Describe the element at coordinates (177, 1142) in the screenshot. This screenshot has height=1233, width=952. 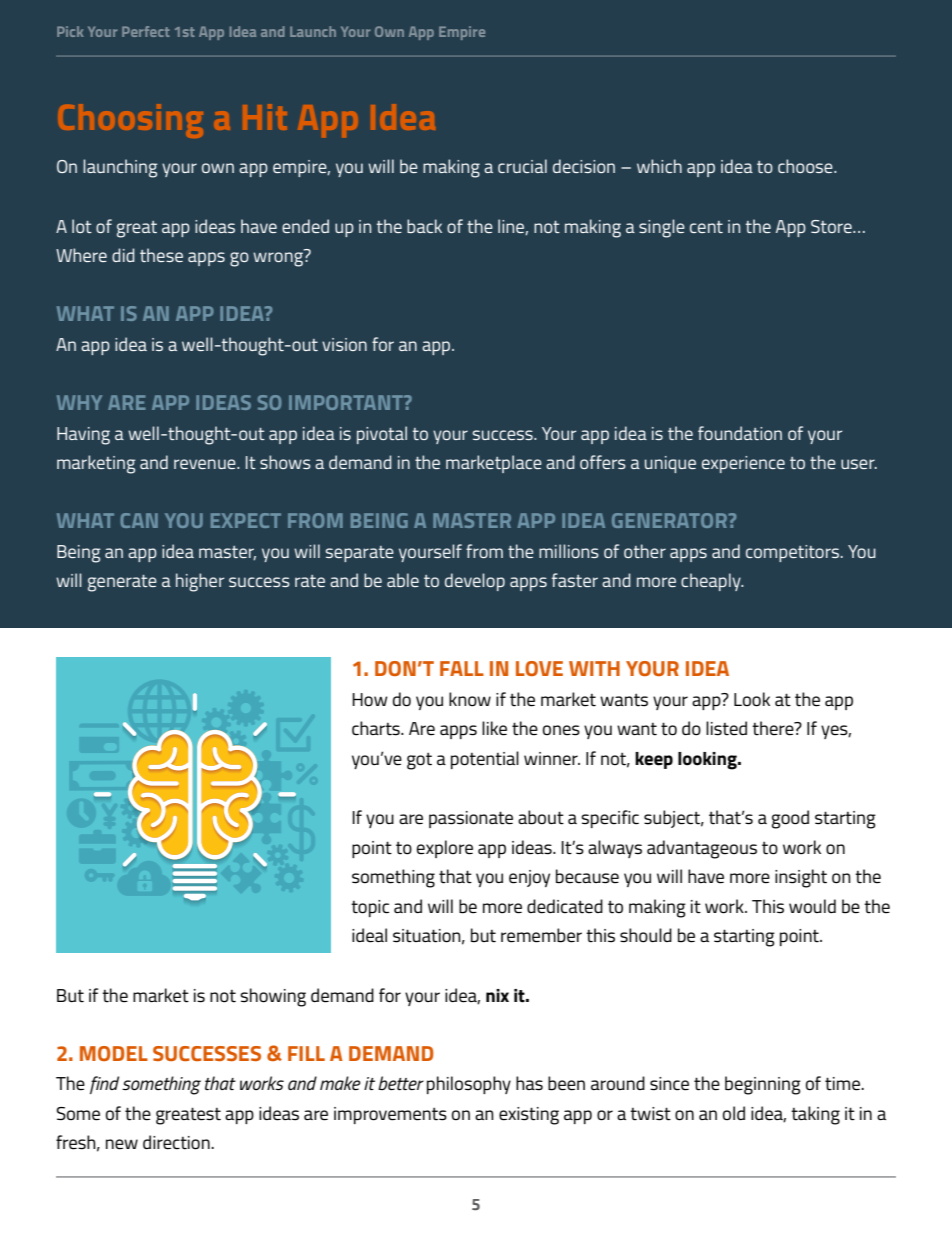
I see `direction` at that location.
